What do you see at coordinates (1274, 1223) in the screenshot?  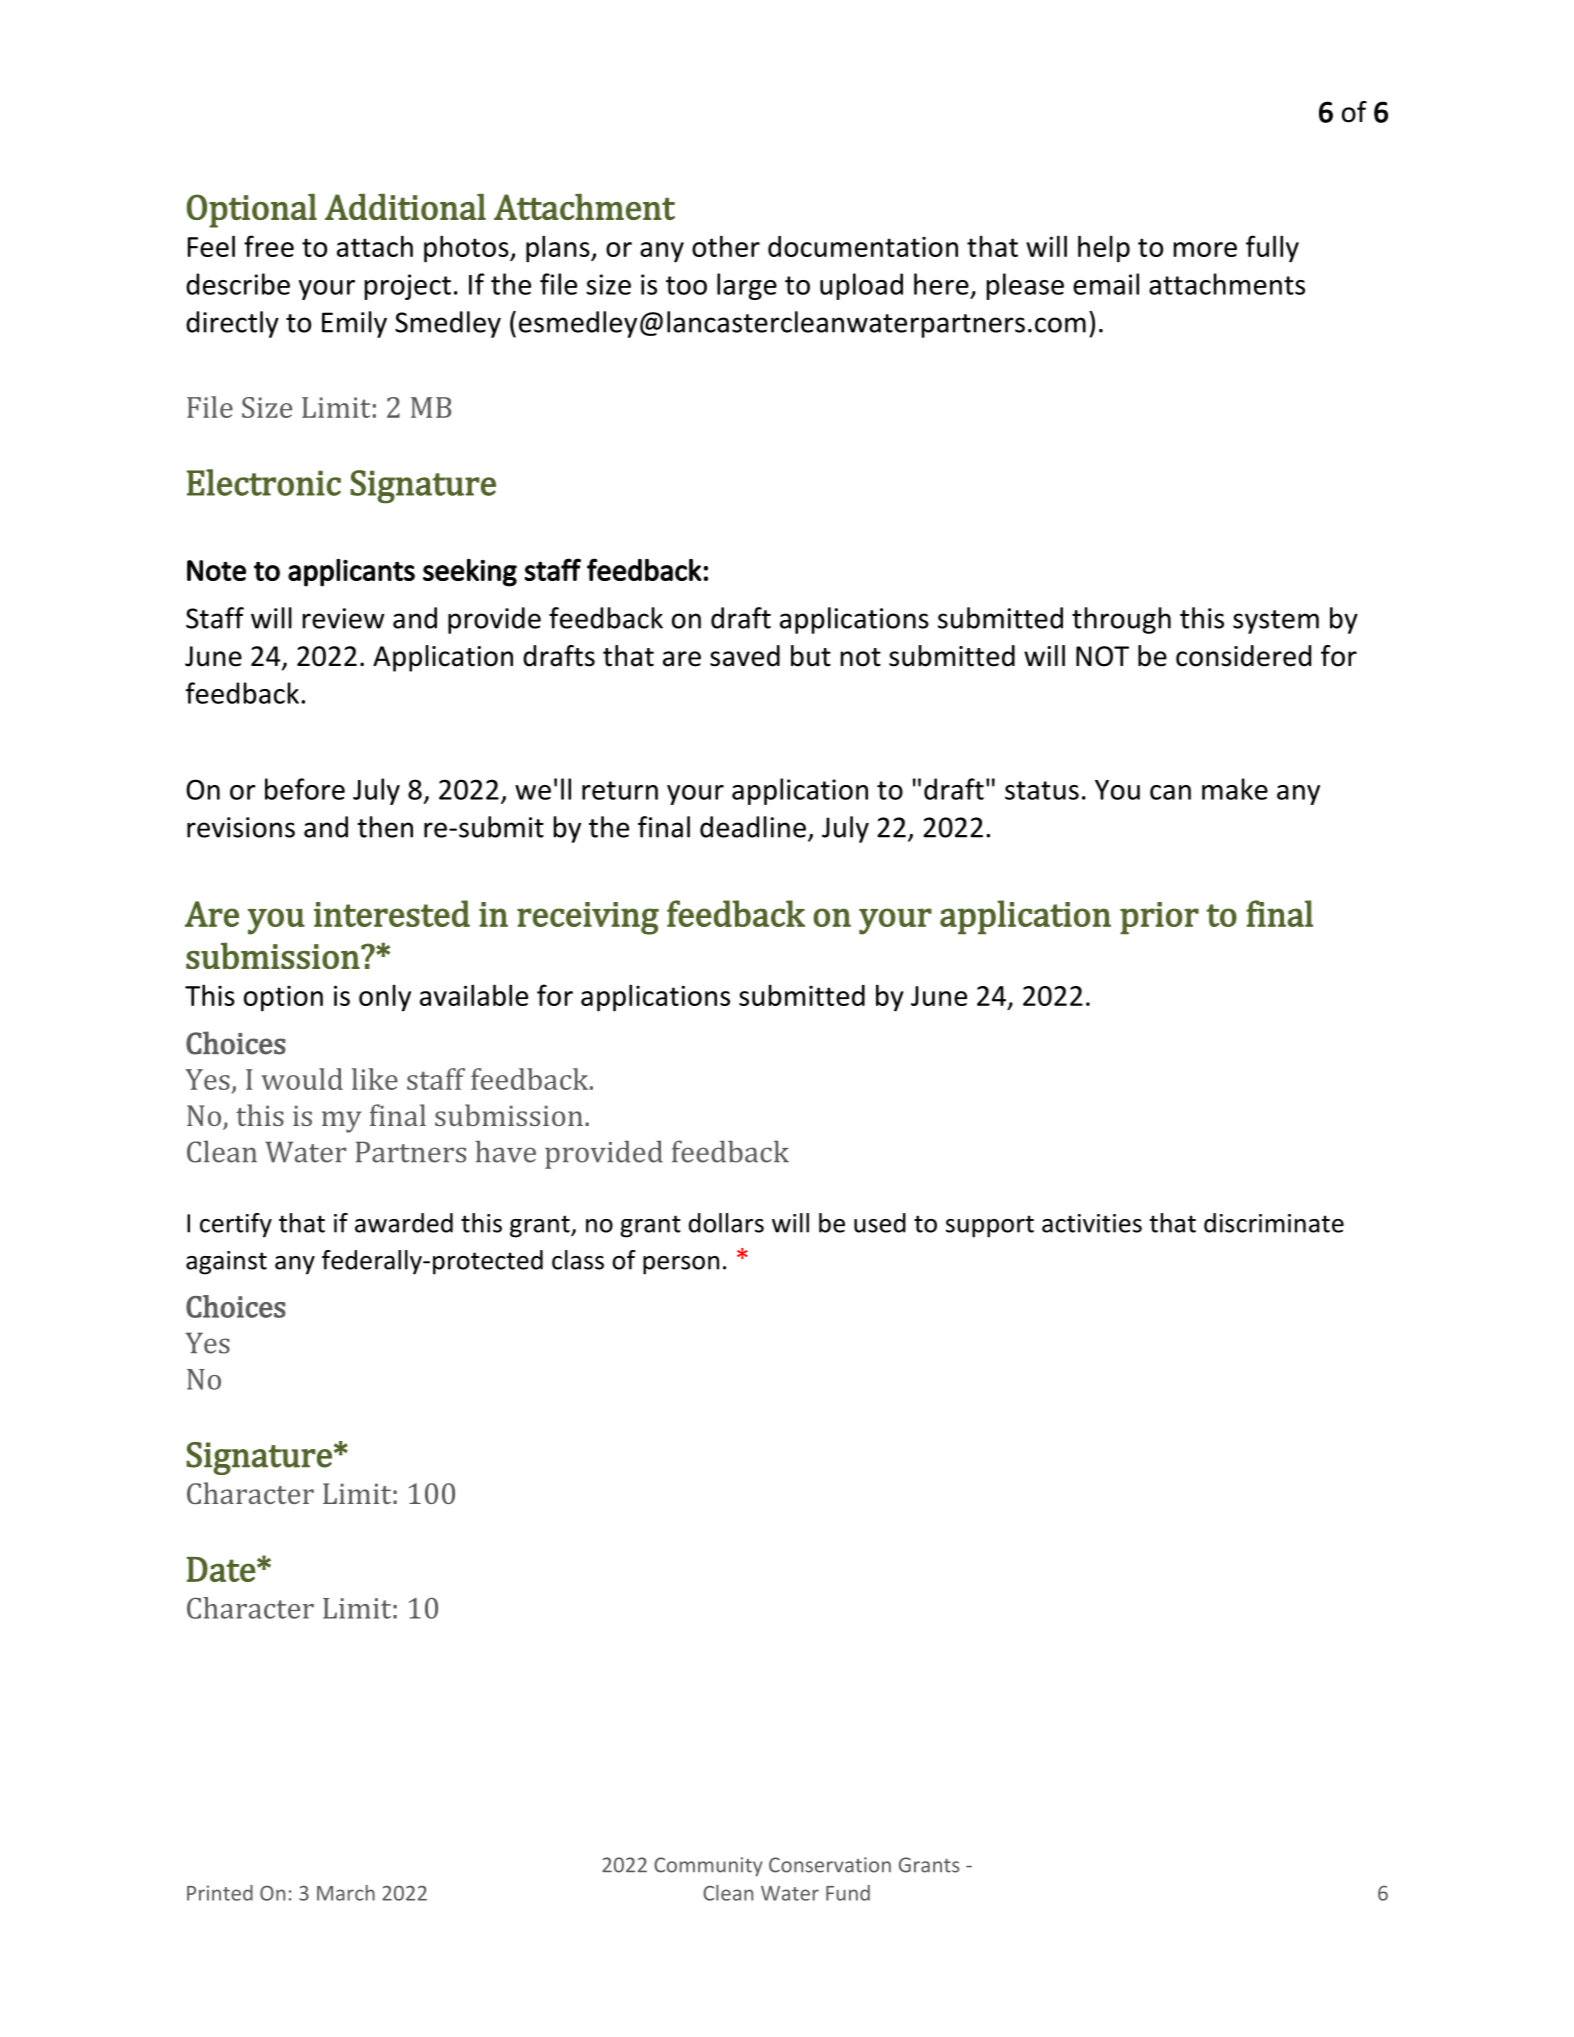 I see `discriminate` at bounding box center [1274, 1223].
